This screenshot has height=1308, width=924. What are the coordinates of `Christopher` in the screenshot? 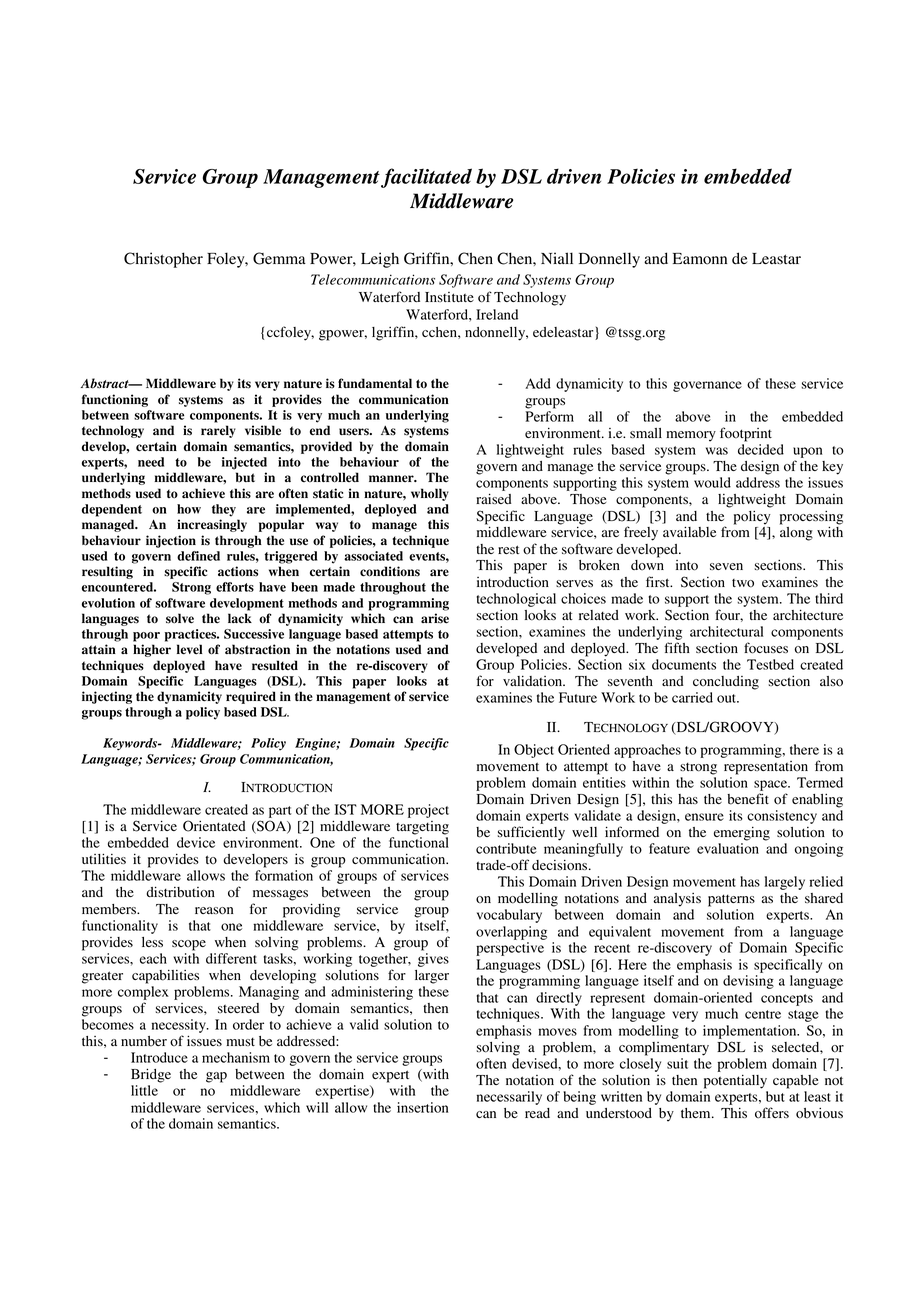 It's located at (163, 260).
